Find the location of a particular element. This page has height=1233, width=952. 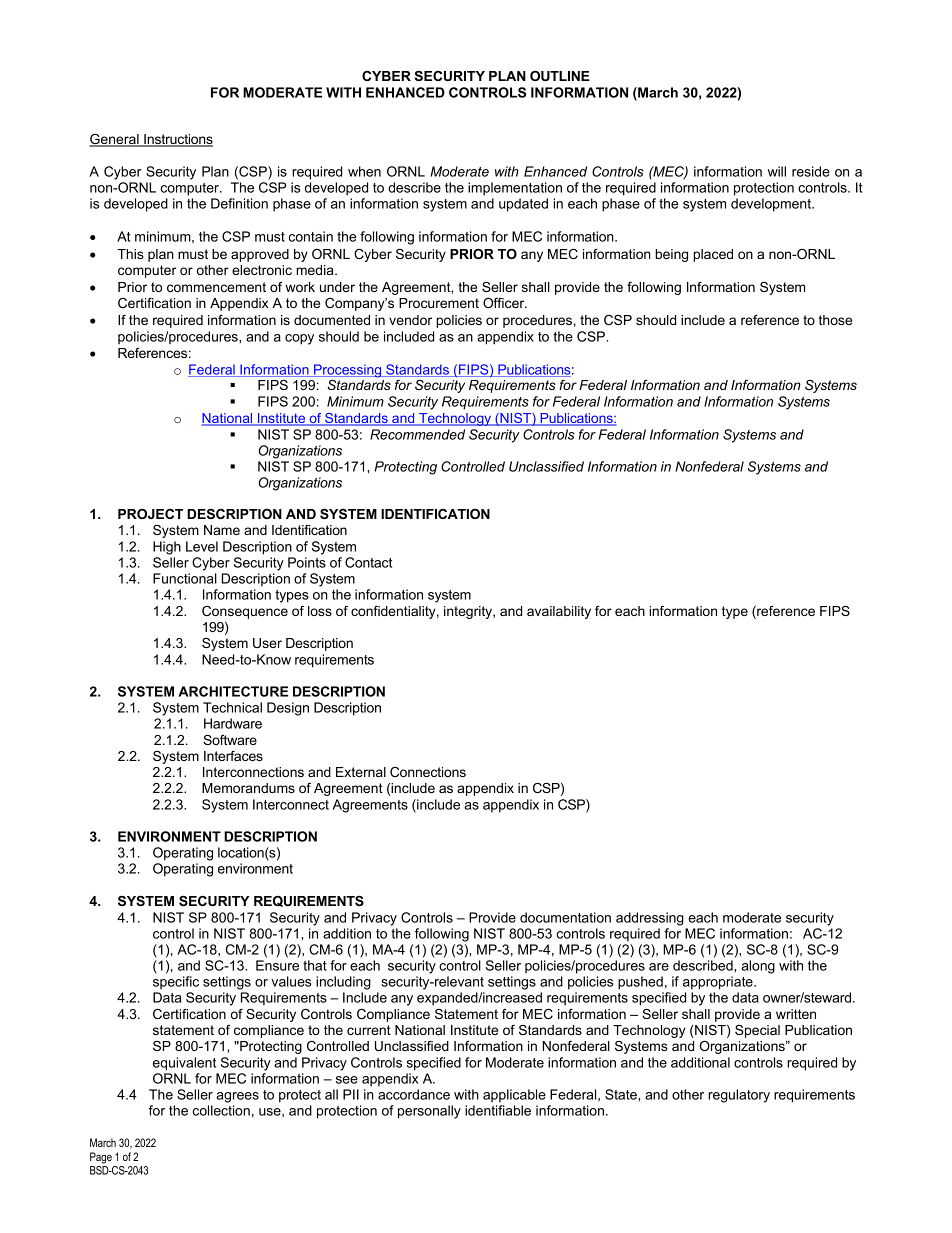

Instructions is located at coordinates (177, 140).
